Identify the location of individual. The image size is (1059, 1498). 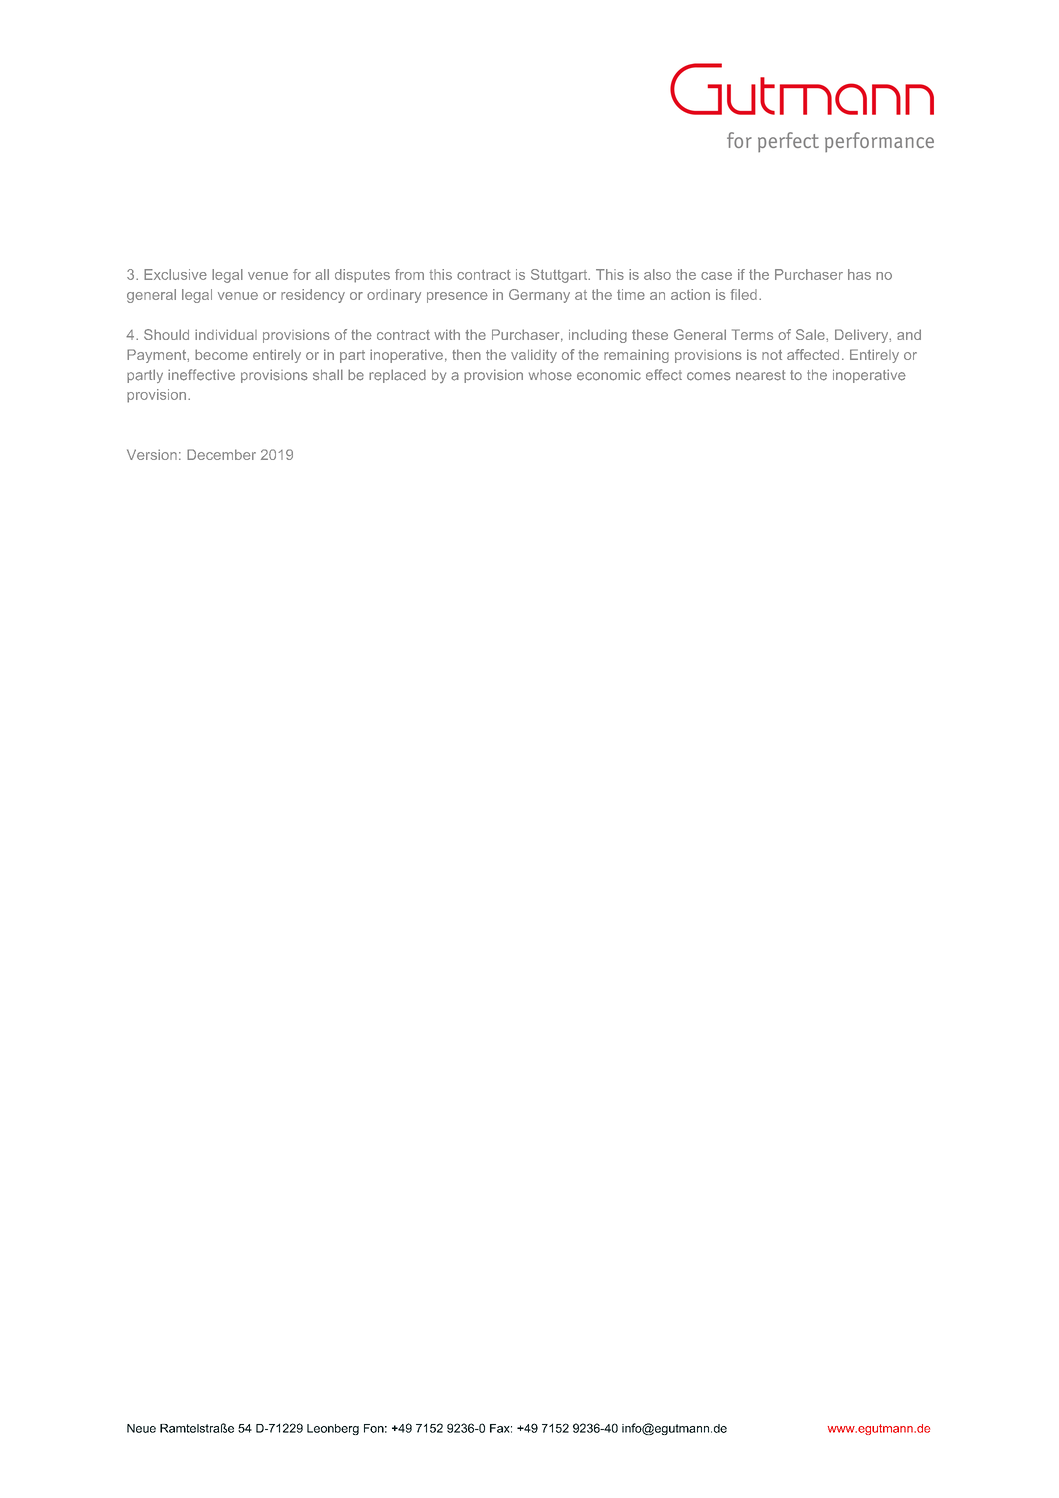
(226, 334).
